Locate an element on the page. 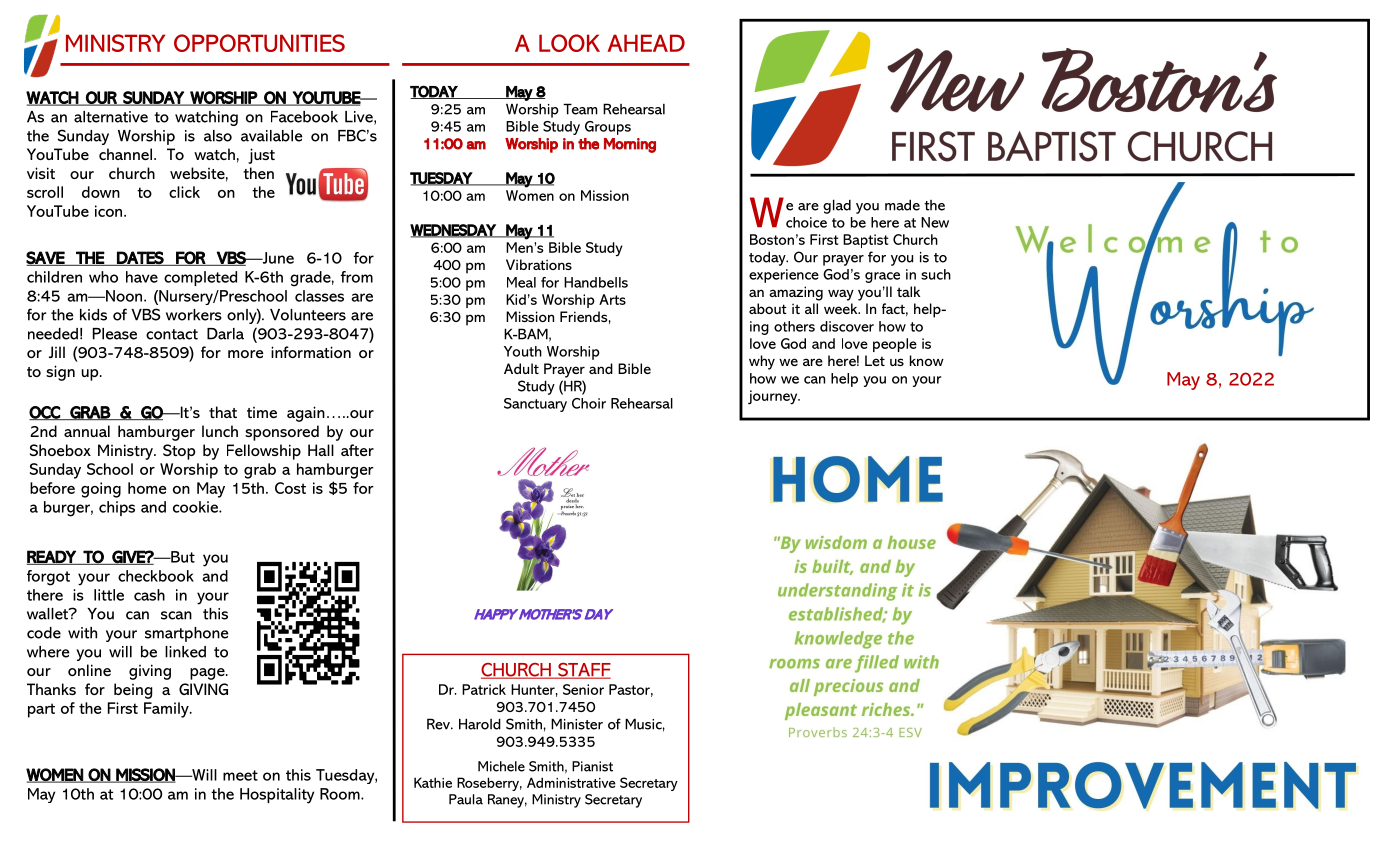 Image resolution: width=1400 pixels, height=850 pixels. LOOK is located at coordinates (569, 43).
